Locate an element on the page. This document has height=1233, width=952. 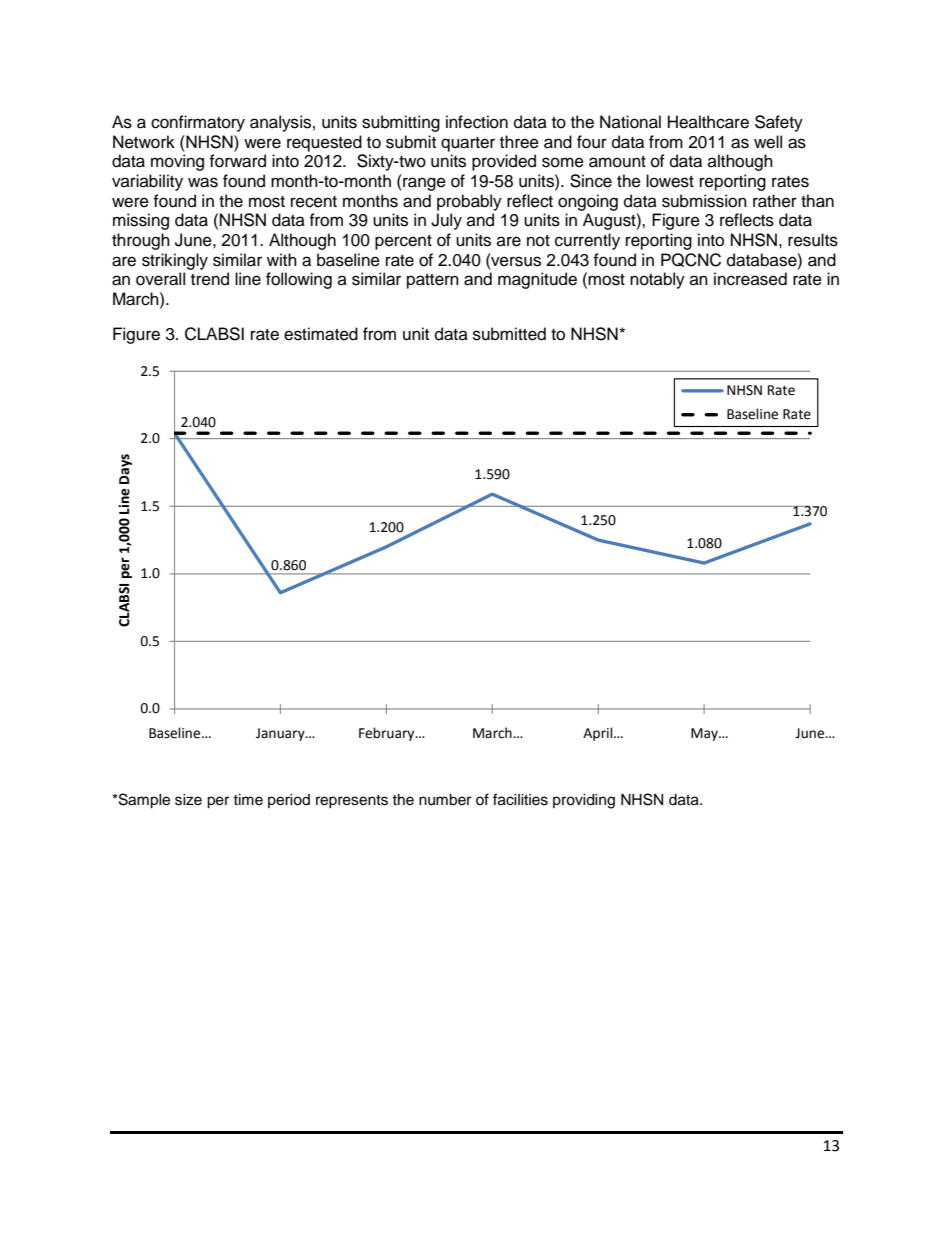
notably is located at coordinates (657, 280).
